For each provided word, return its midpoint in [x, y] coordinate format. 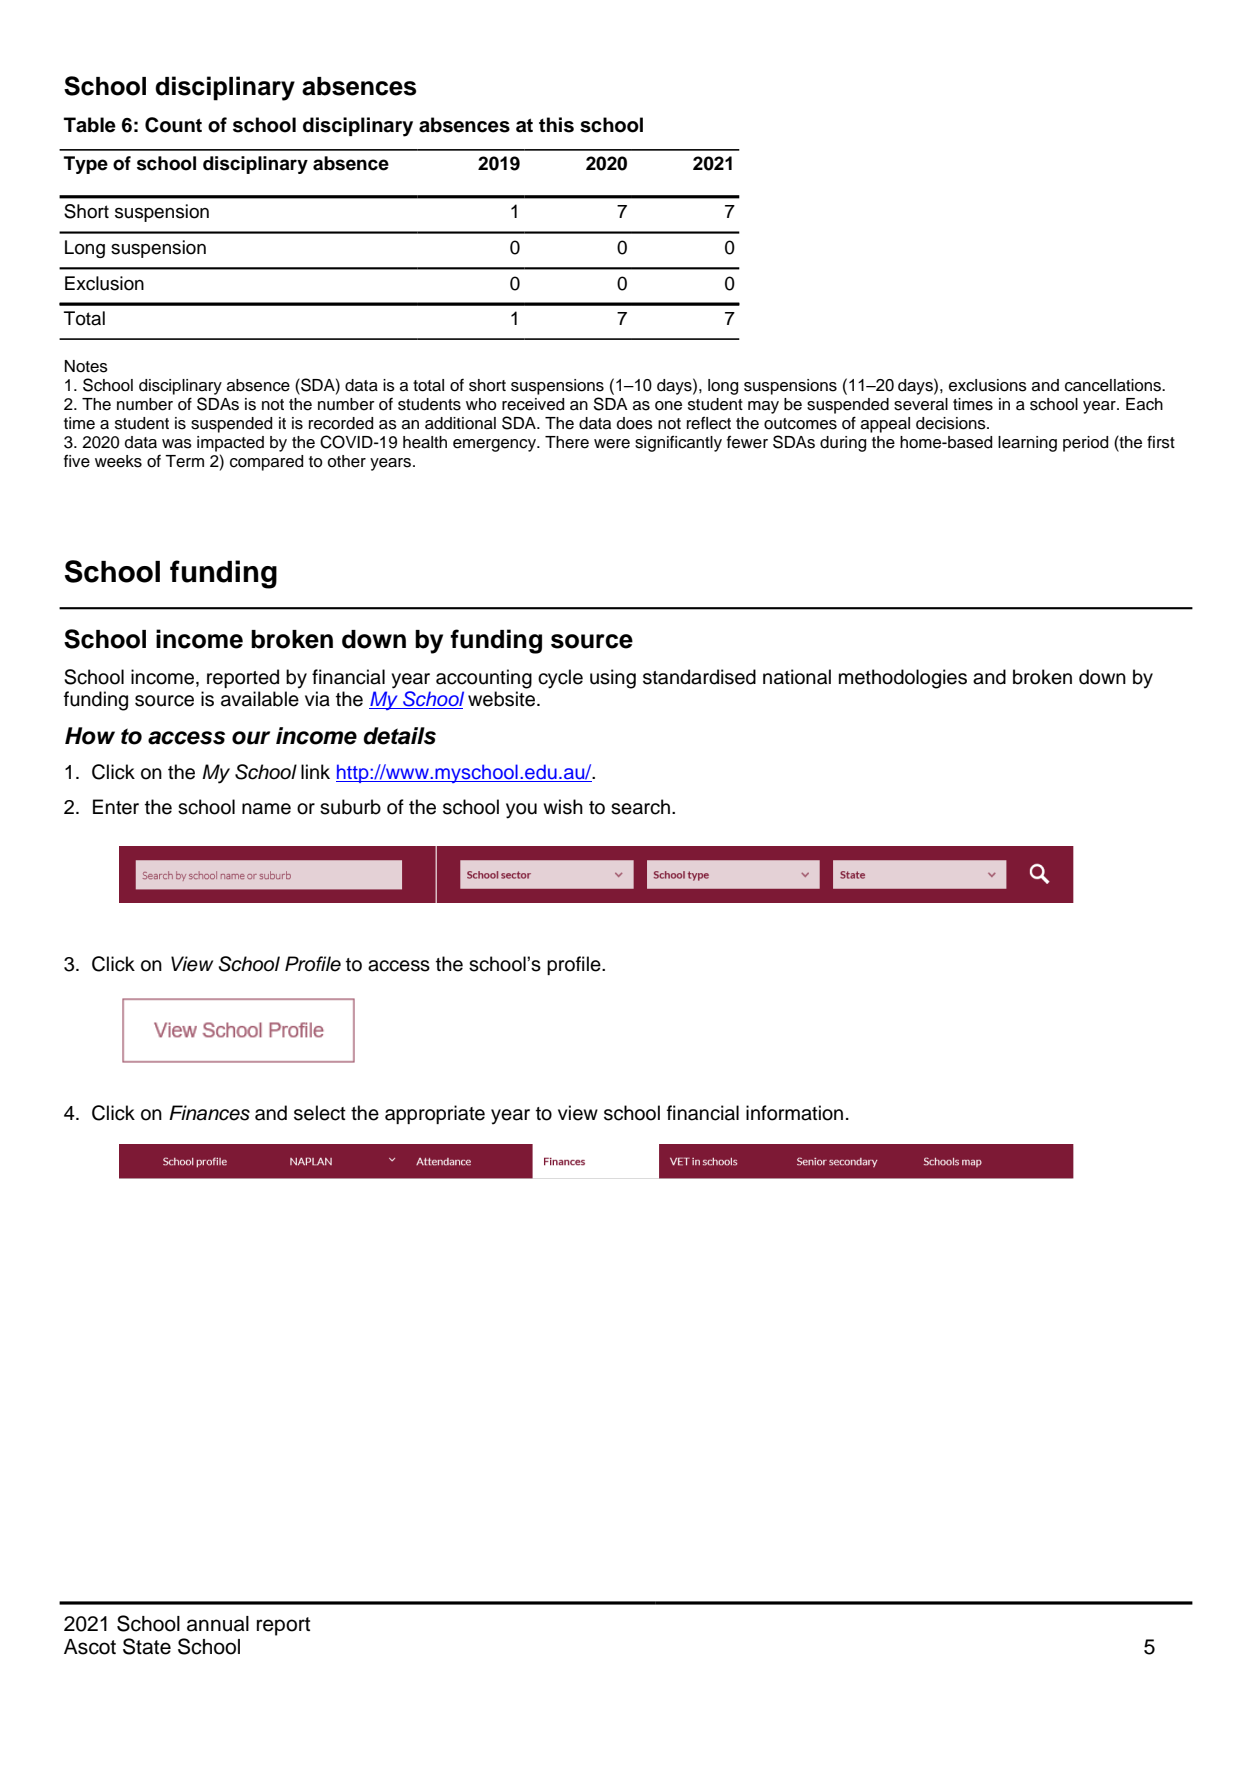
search [640, 807]
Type [86, 165]
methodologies [903, 679]
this [556, 125]
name [266, 809]
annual [218, 1624]
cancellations [1114, 385]
